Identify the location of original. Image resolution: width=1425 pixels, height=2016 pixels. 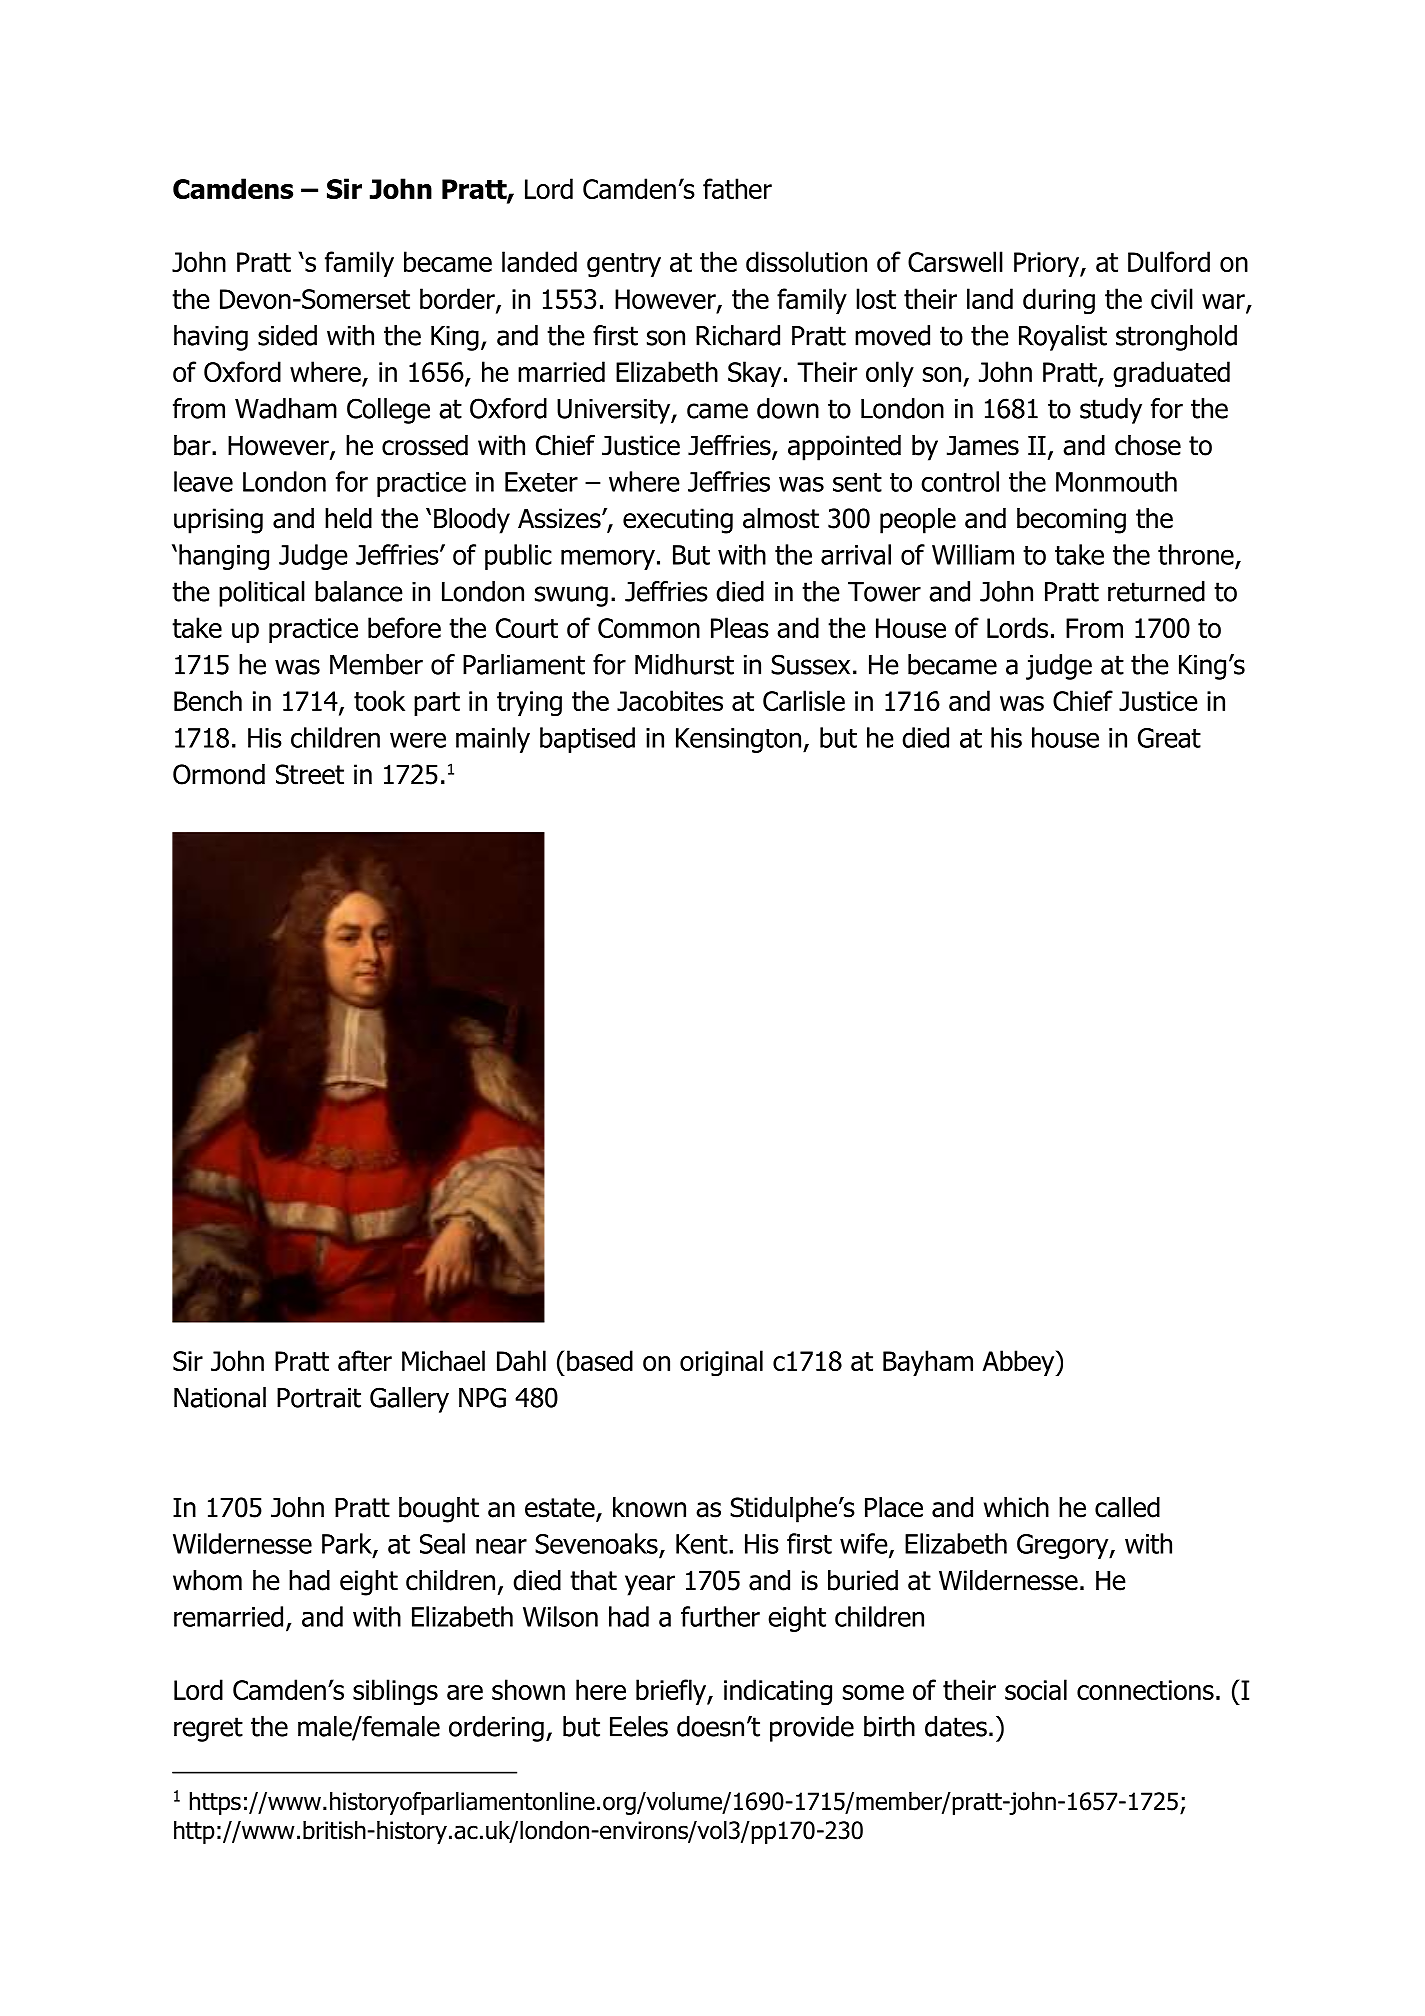
(721, 1363).
